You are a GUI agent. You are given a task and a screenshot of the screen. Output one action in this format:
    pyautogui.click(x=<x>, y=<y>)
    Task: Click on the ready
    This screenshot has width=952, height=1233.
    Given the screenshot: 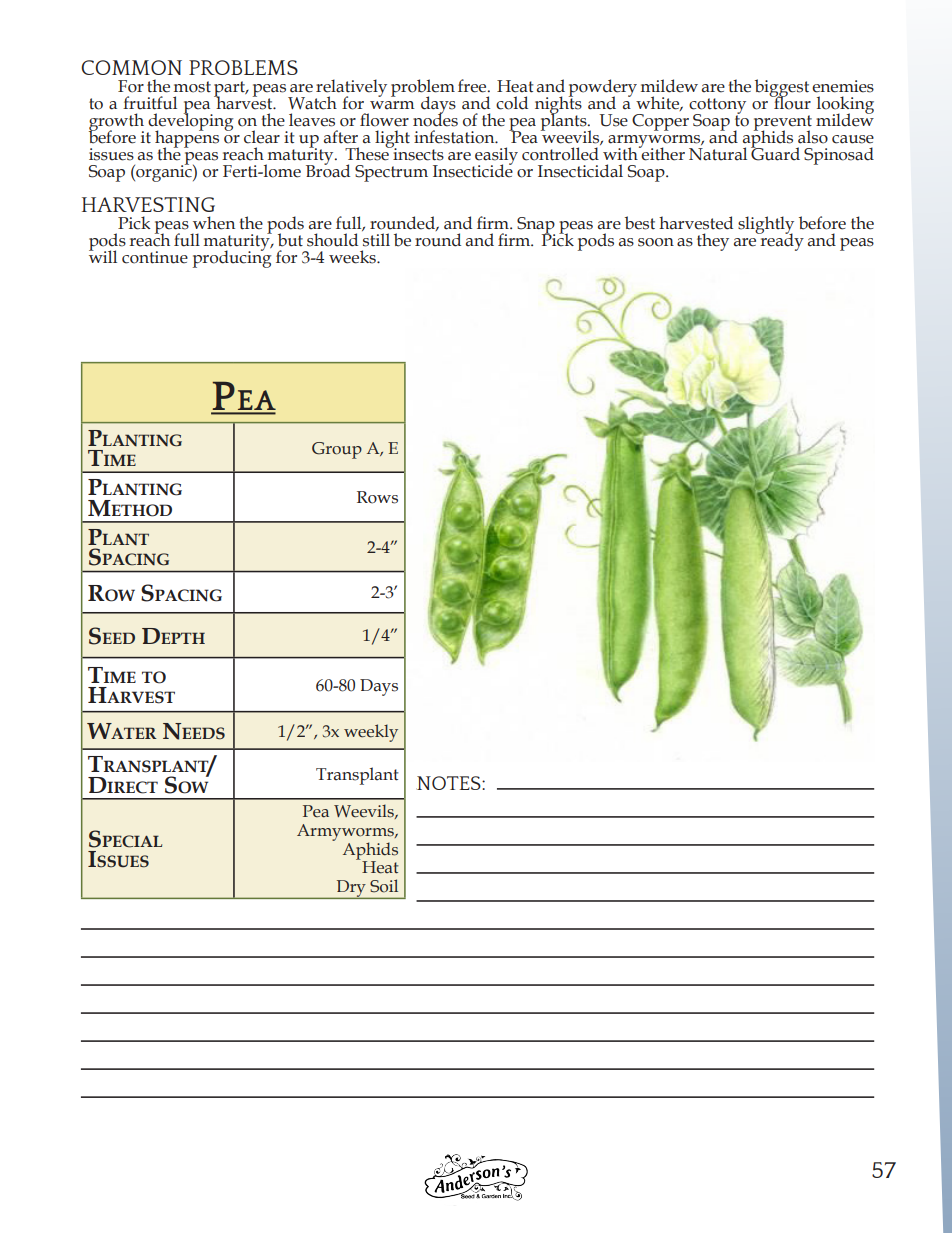 What is the action you would take?
    pyautogui.click(x=781, y=241)
